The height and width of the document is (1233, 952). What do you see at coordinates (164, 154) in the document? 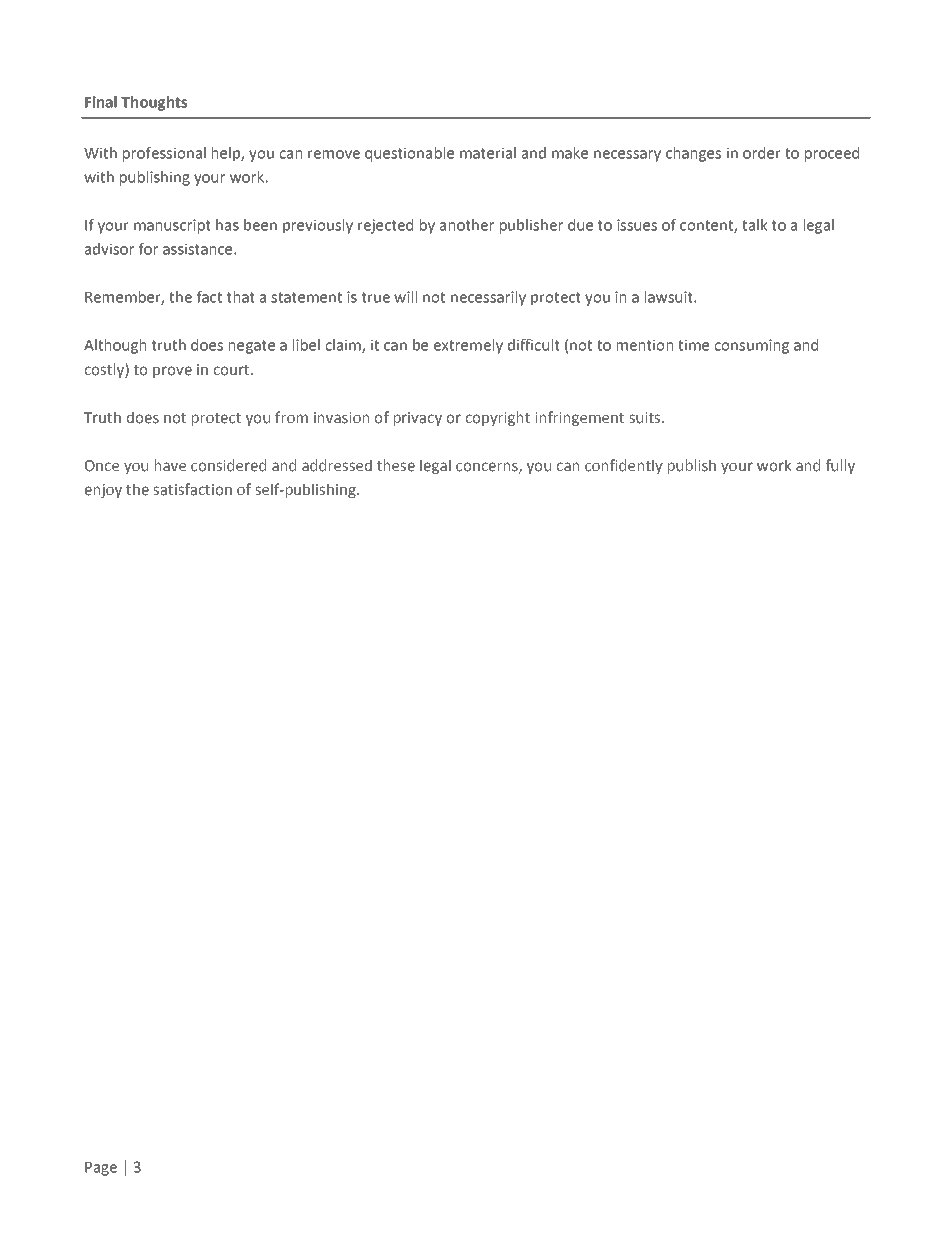
I see `professional` at bounding box center [164, 154].
